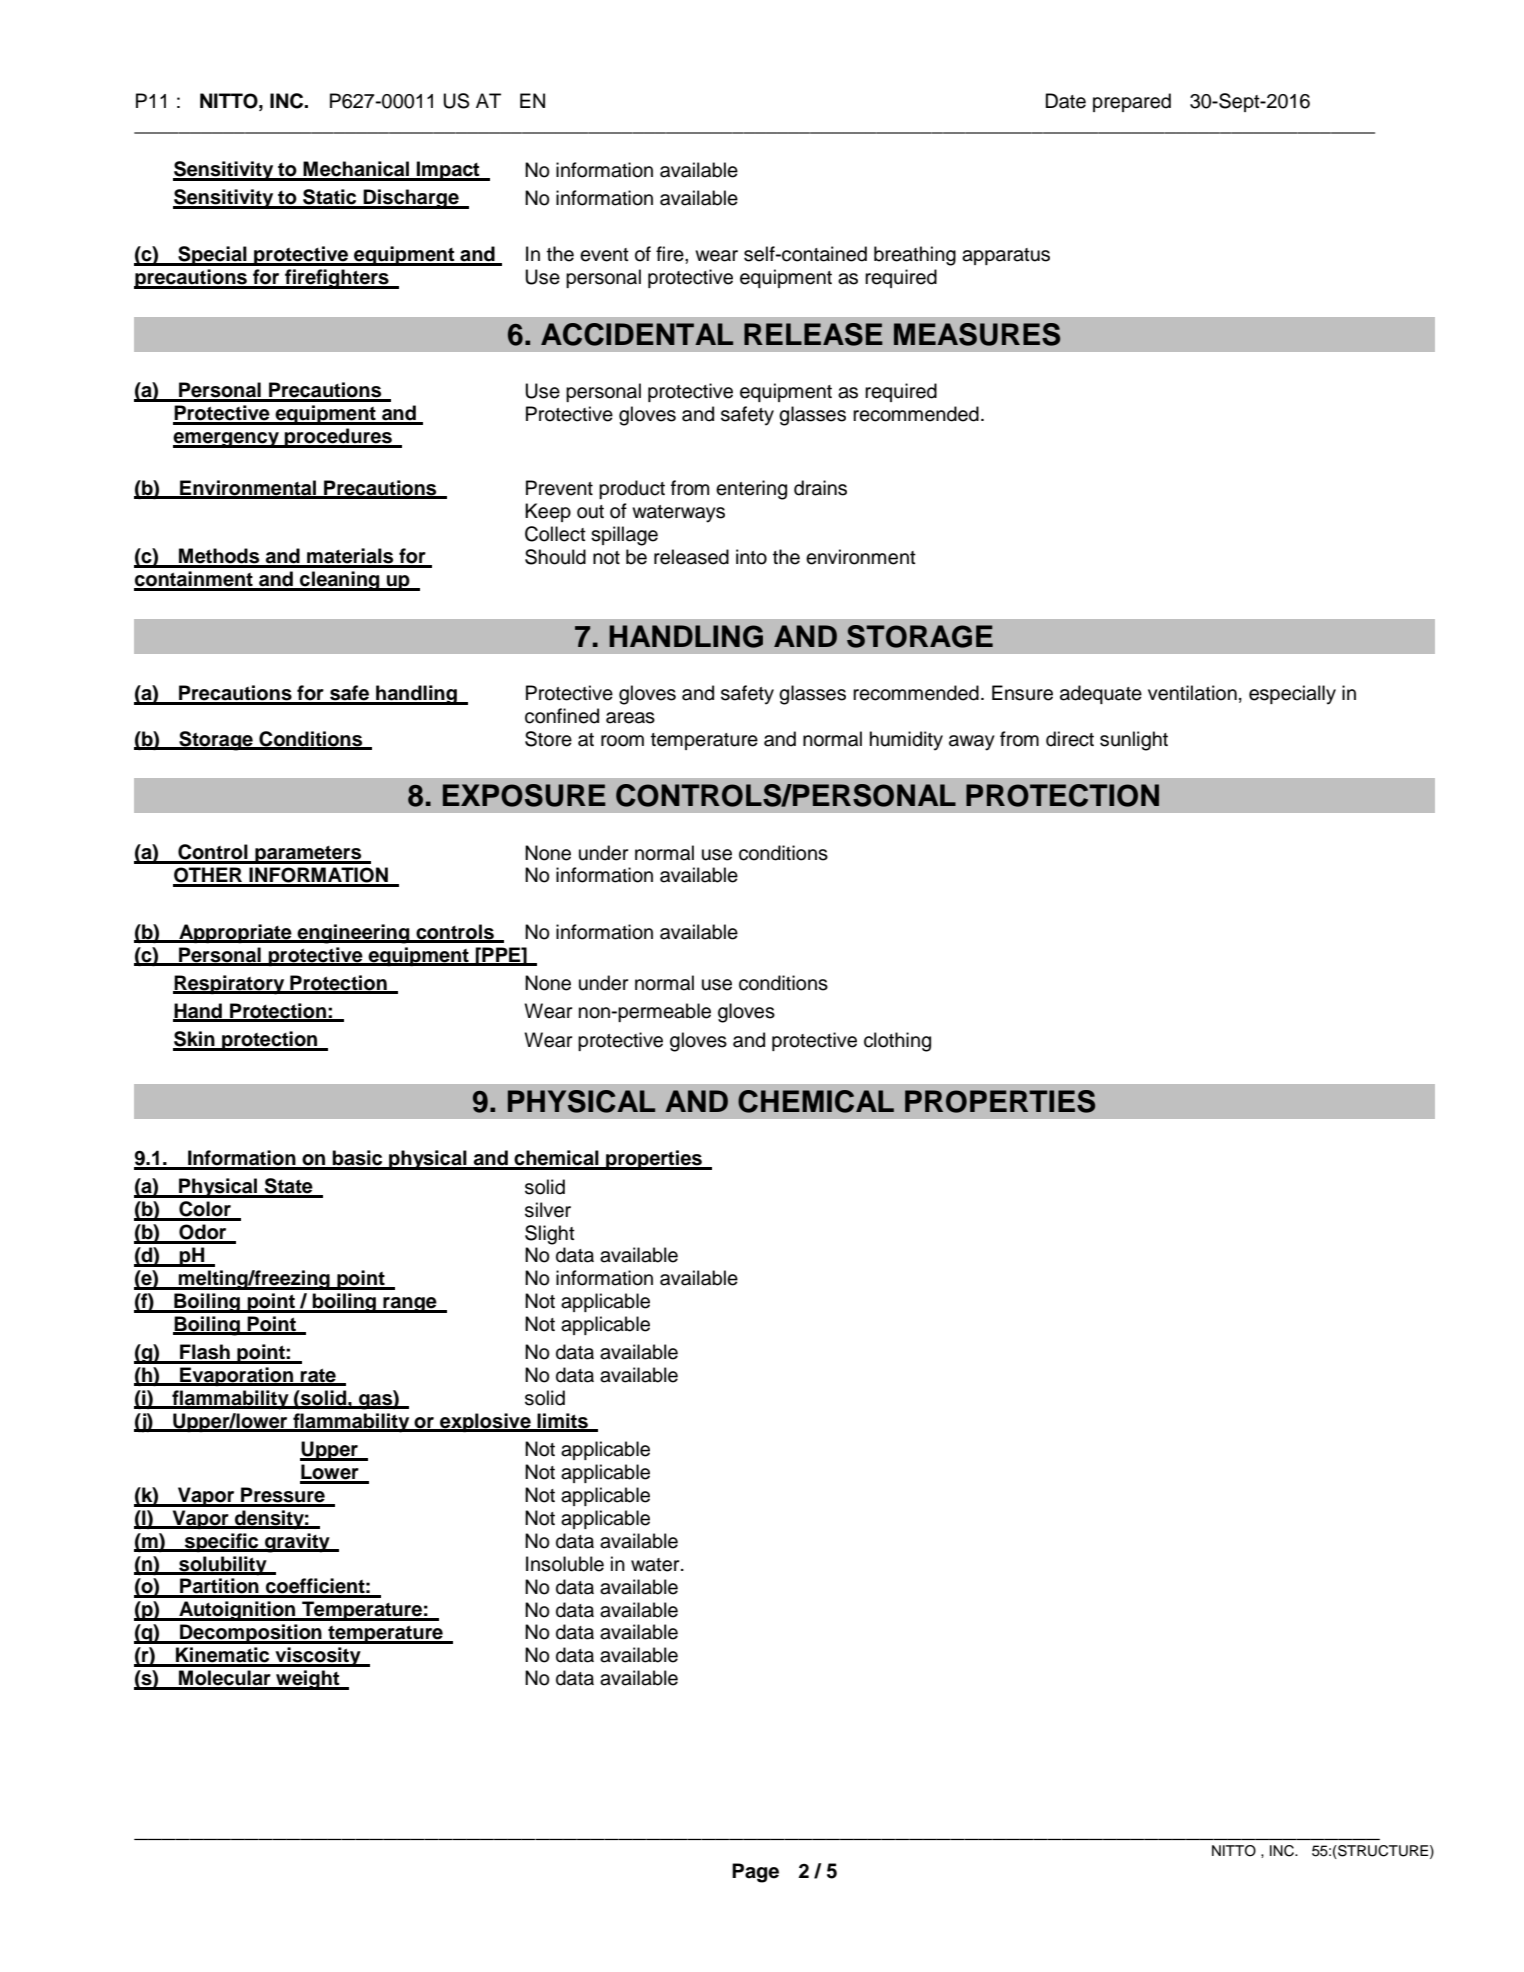  I want to click on areas, so click(630, 718).
